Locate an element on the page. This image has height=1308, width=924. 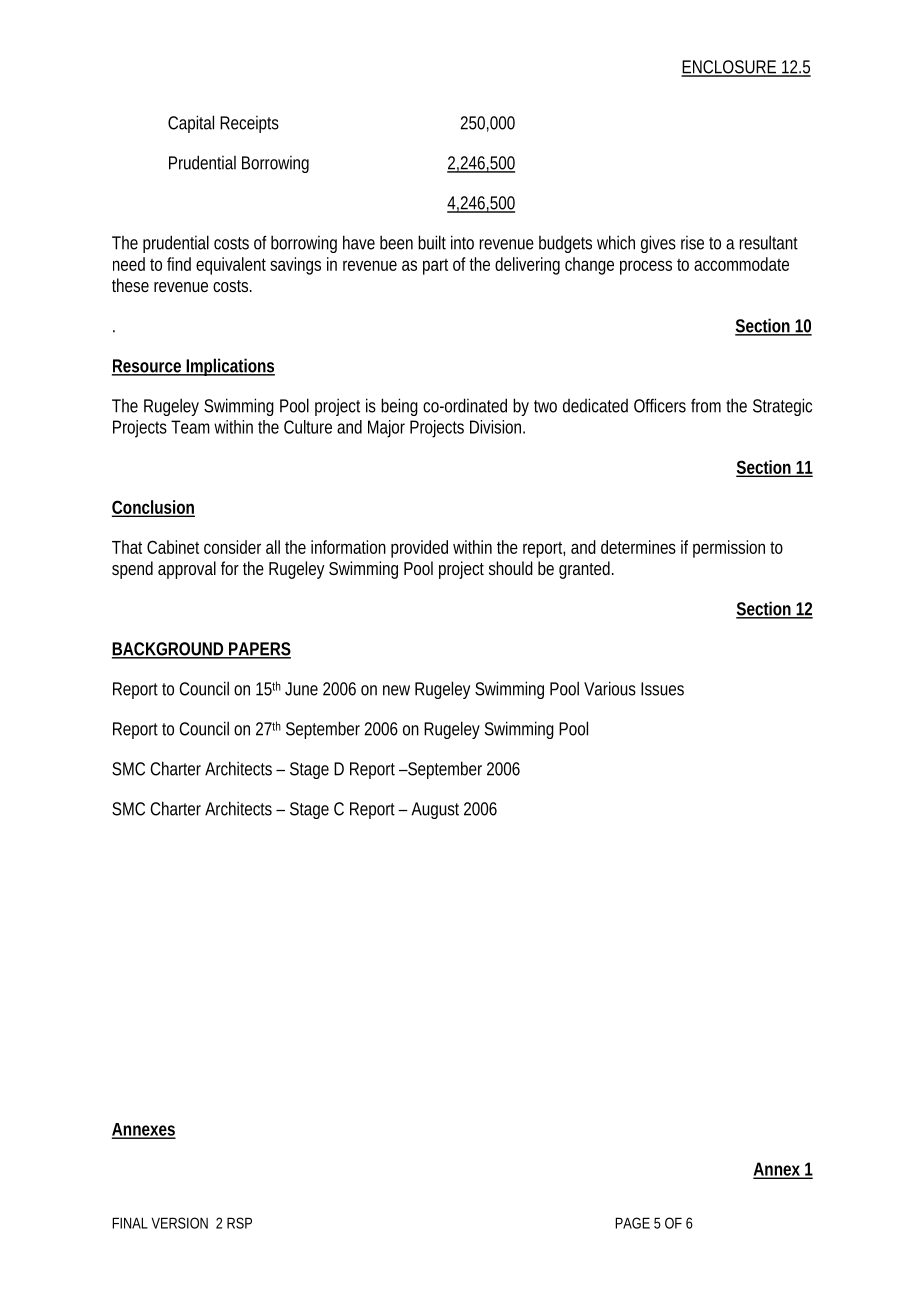
RSP is located at coordinates (239, 1223).
